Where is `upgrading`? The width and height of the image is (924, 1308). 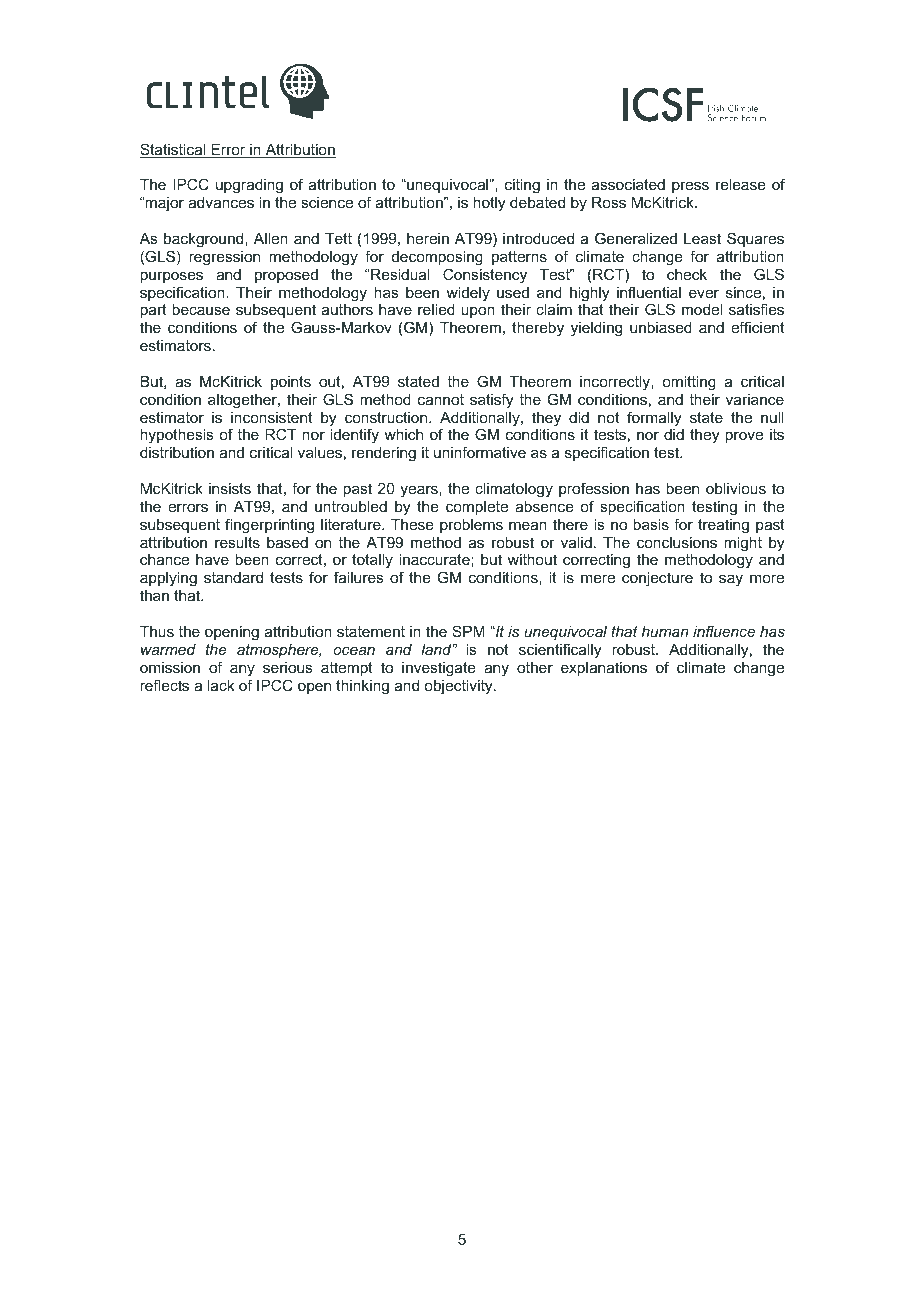
upgrading is located at coordinates (249, 186).
